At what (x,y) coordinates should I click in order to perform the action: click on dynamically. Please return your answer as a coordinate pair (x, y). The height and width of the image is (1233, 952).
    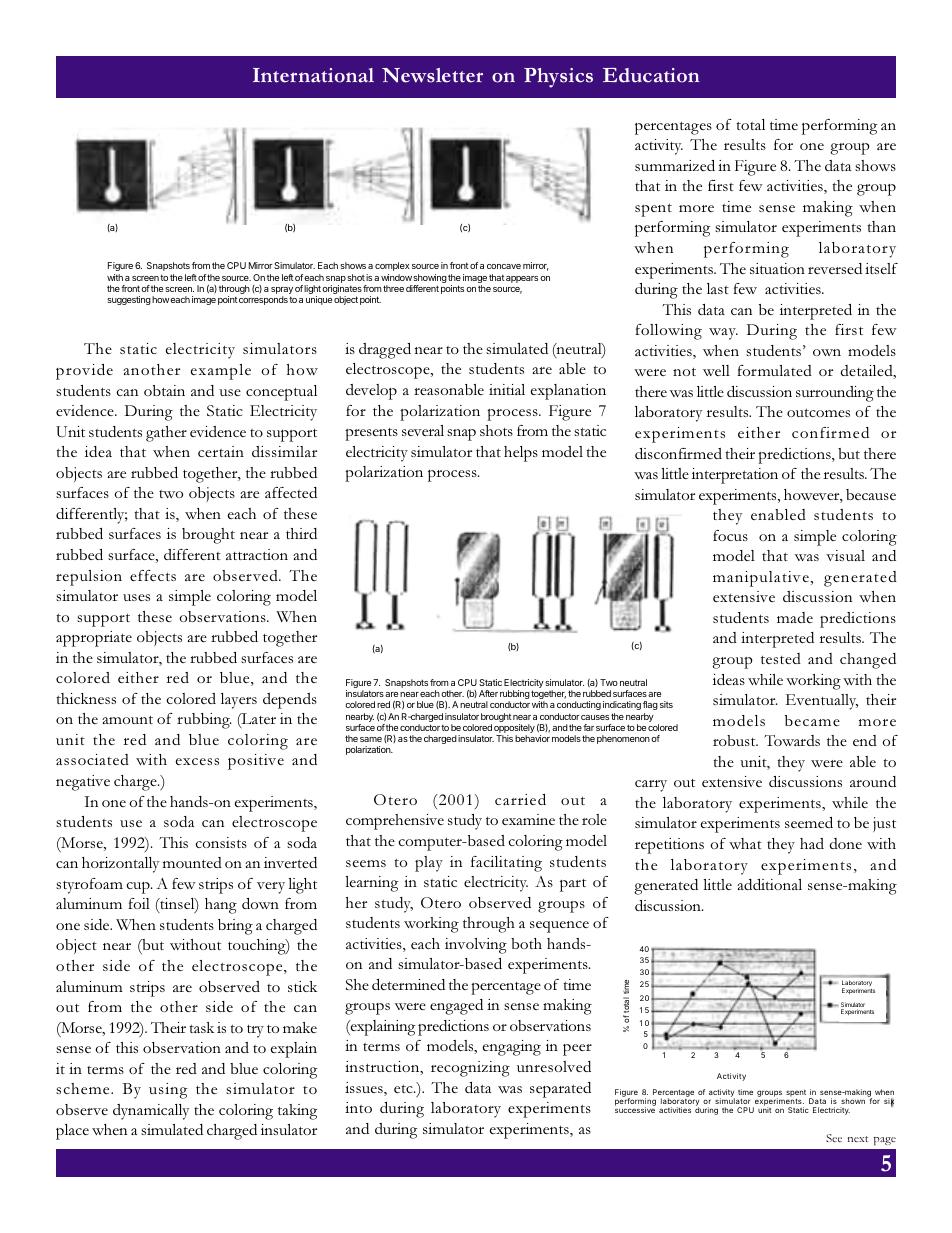
    Looking at the image, I should click on (151, 1112).
